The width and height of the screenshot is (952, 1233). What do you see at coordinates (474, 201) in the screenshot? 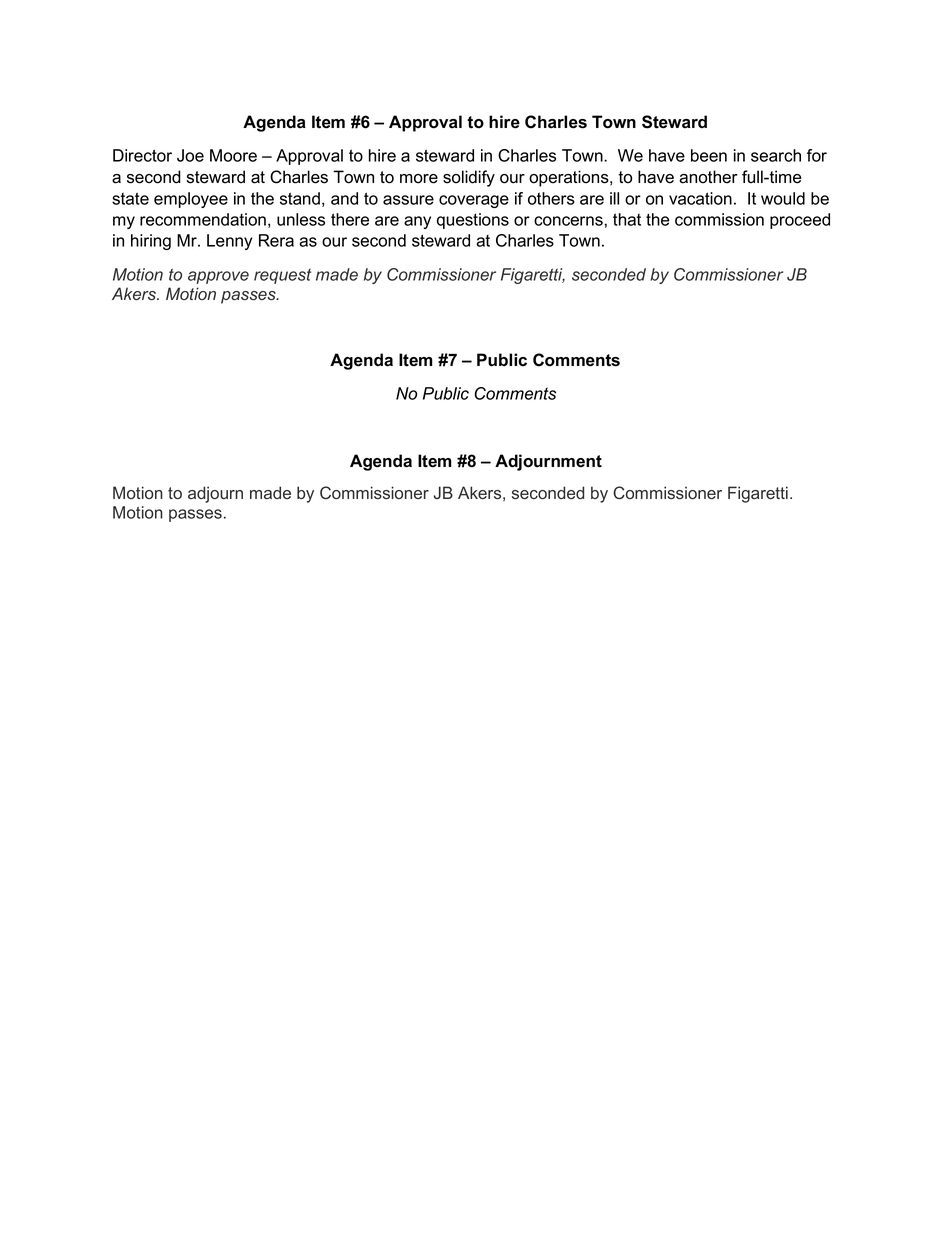
I see `coverage` at bounding box center [474, 201].
